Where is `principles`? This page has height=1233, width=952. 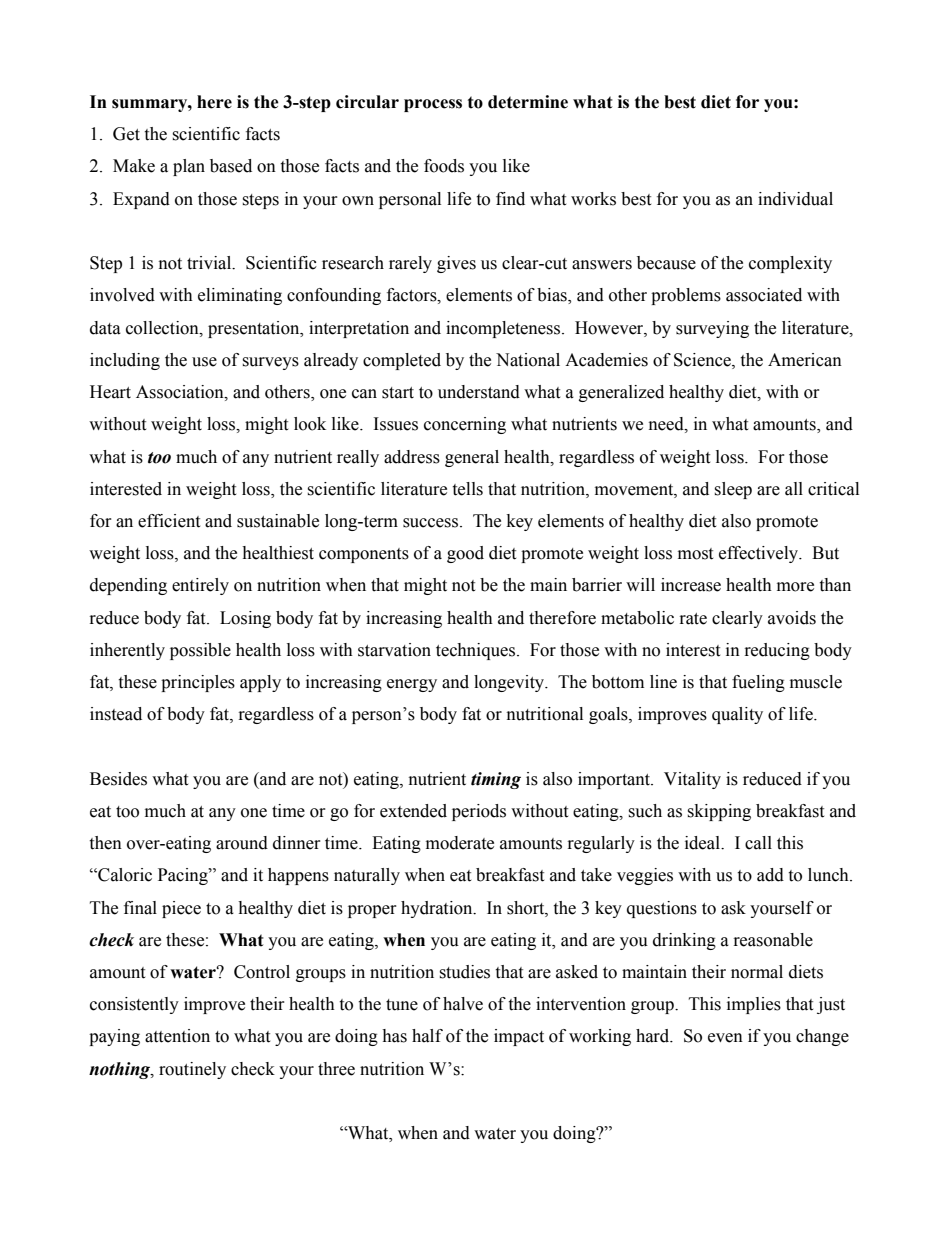 principles is located at coordinates (198, 683).
